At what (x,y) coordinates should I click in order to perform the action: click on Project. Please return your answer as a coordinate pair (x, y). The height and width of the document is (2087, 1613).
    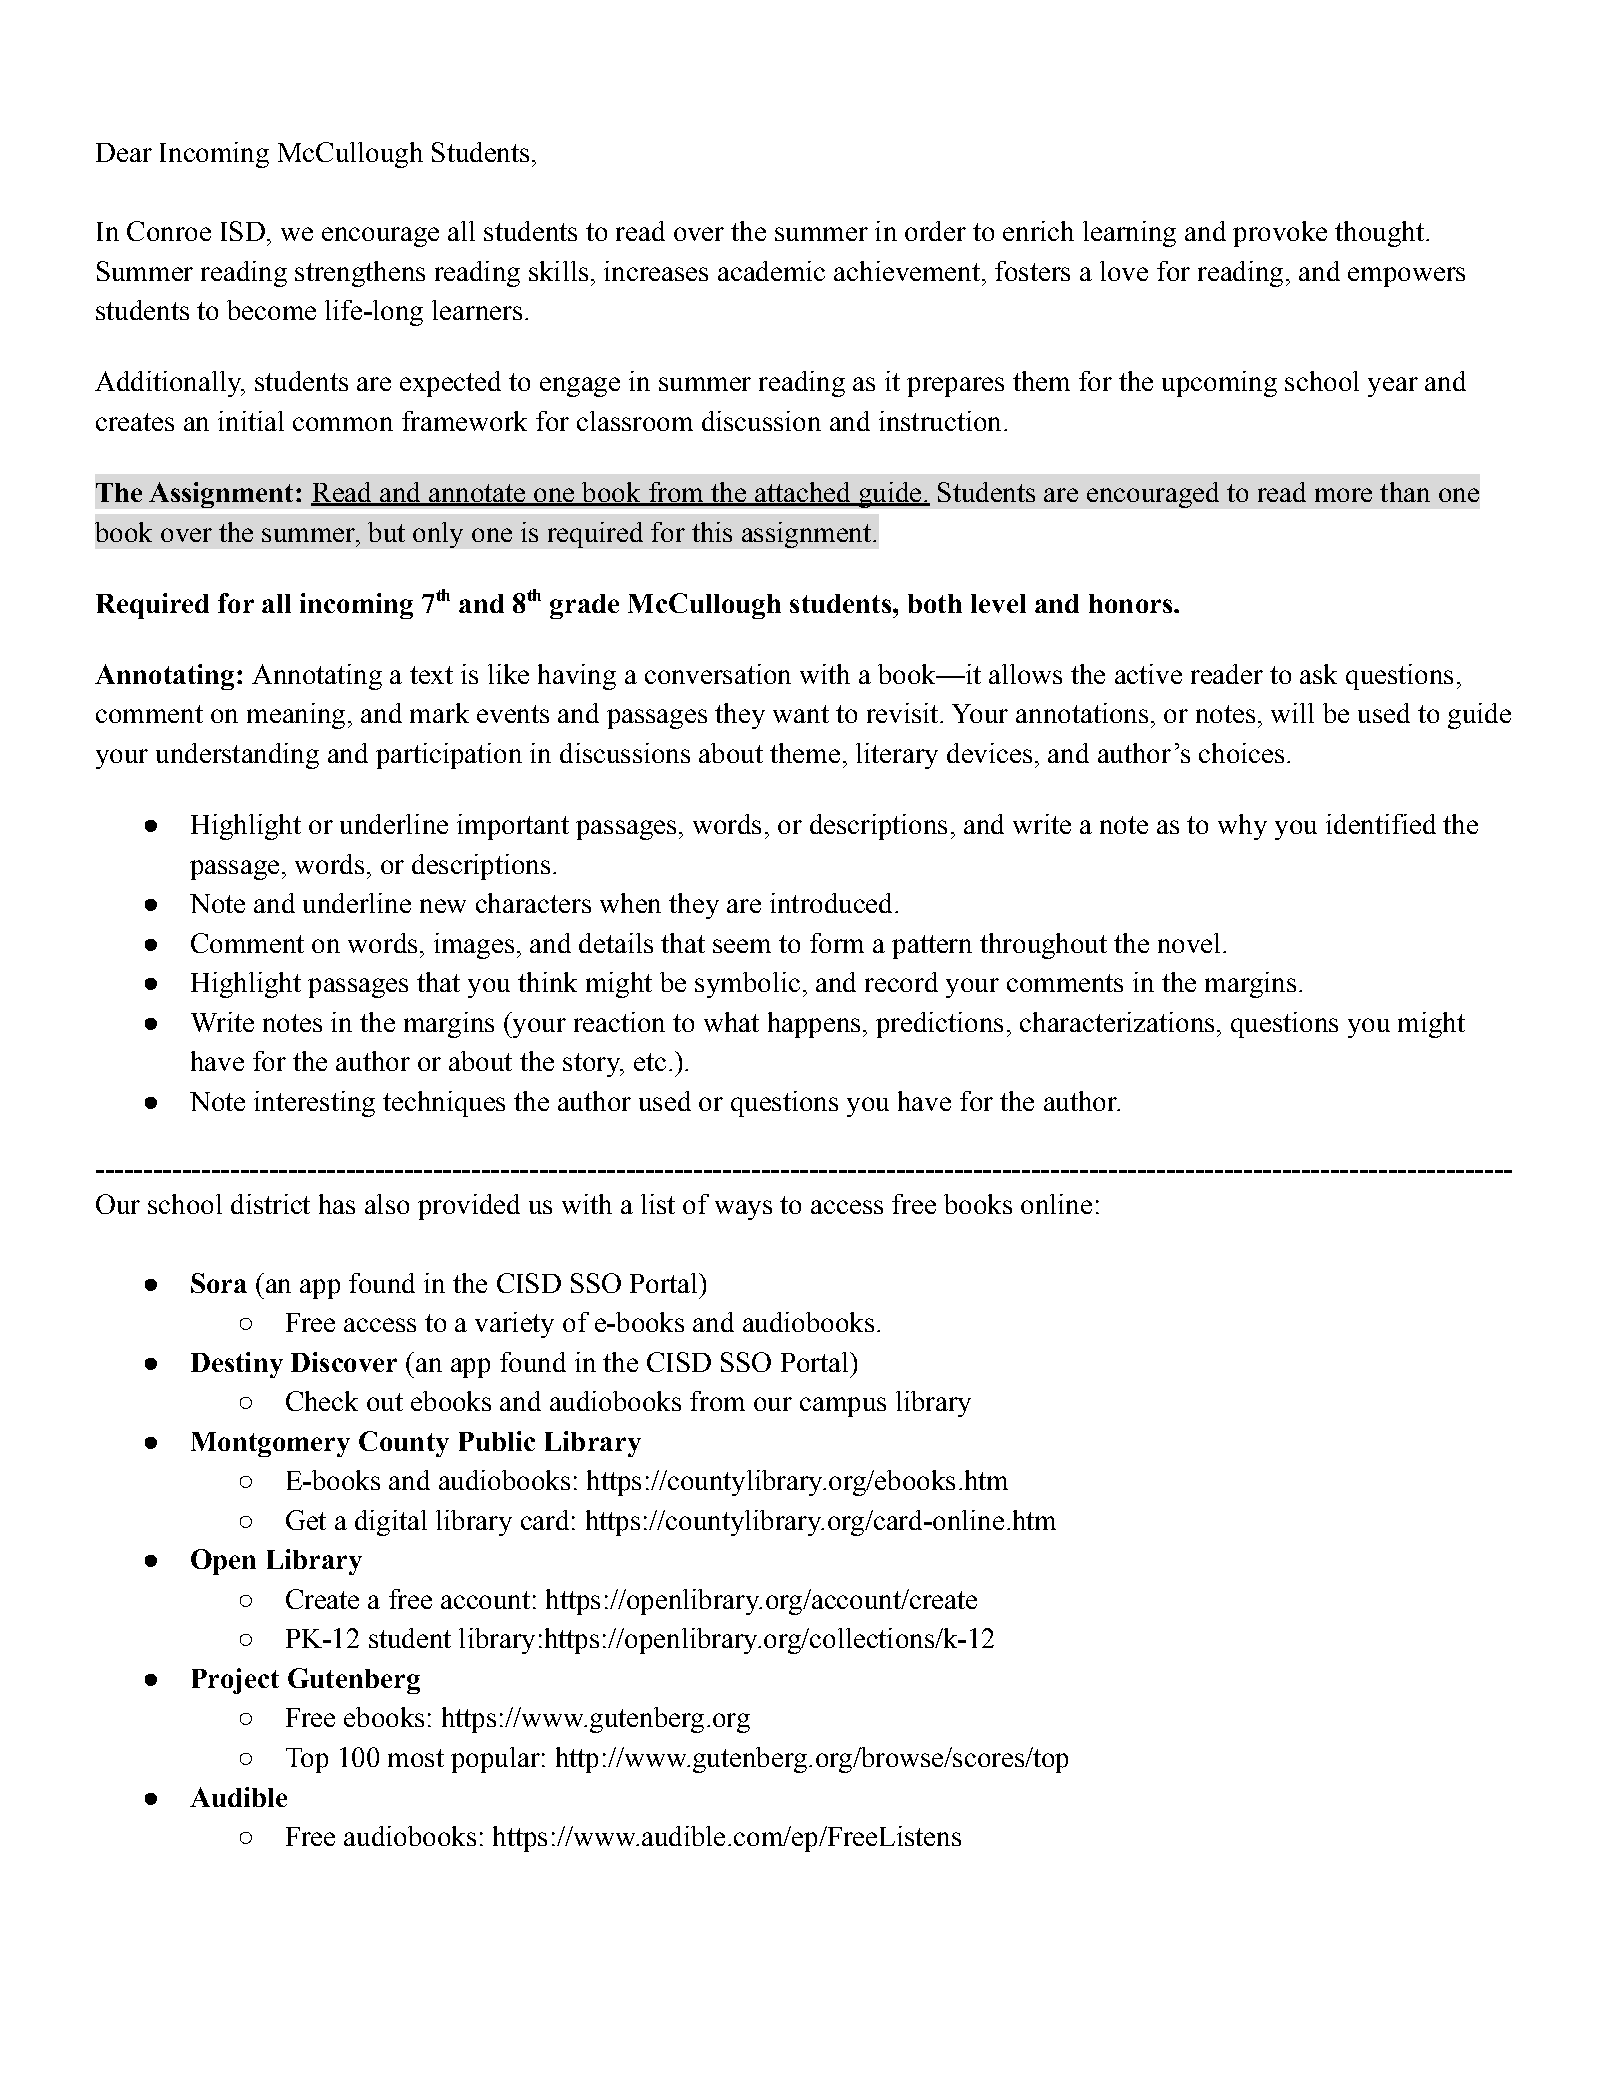
    Looking at the image, I should click on (235, 1681).
